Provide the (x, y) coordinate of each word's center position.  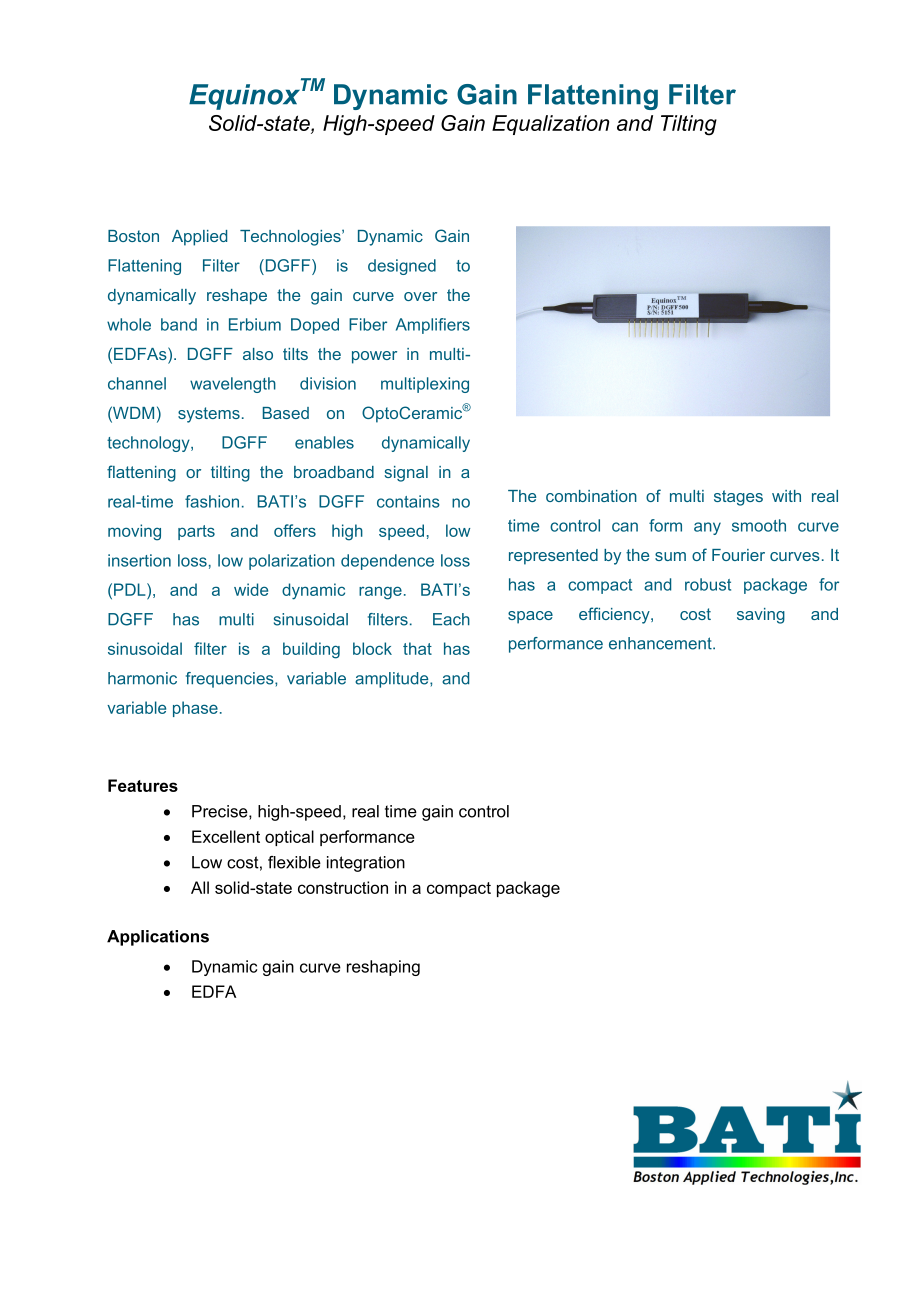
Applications (158, 938)
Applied (199, 238)
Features (143, 785)
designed (402, 267)
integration (366, 864)
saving (761, 616)
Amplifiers (433, 326)
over (420, 296)
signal (406, 474)
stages (738, 498)
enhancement (661, 643)
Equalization (550, 125)
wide (251, 589)
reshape (237, 297)
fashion (212, 501)
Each (451, 619)
